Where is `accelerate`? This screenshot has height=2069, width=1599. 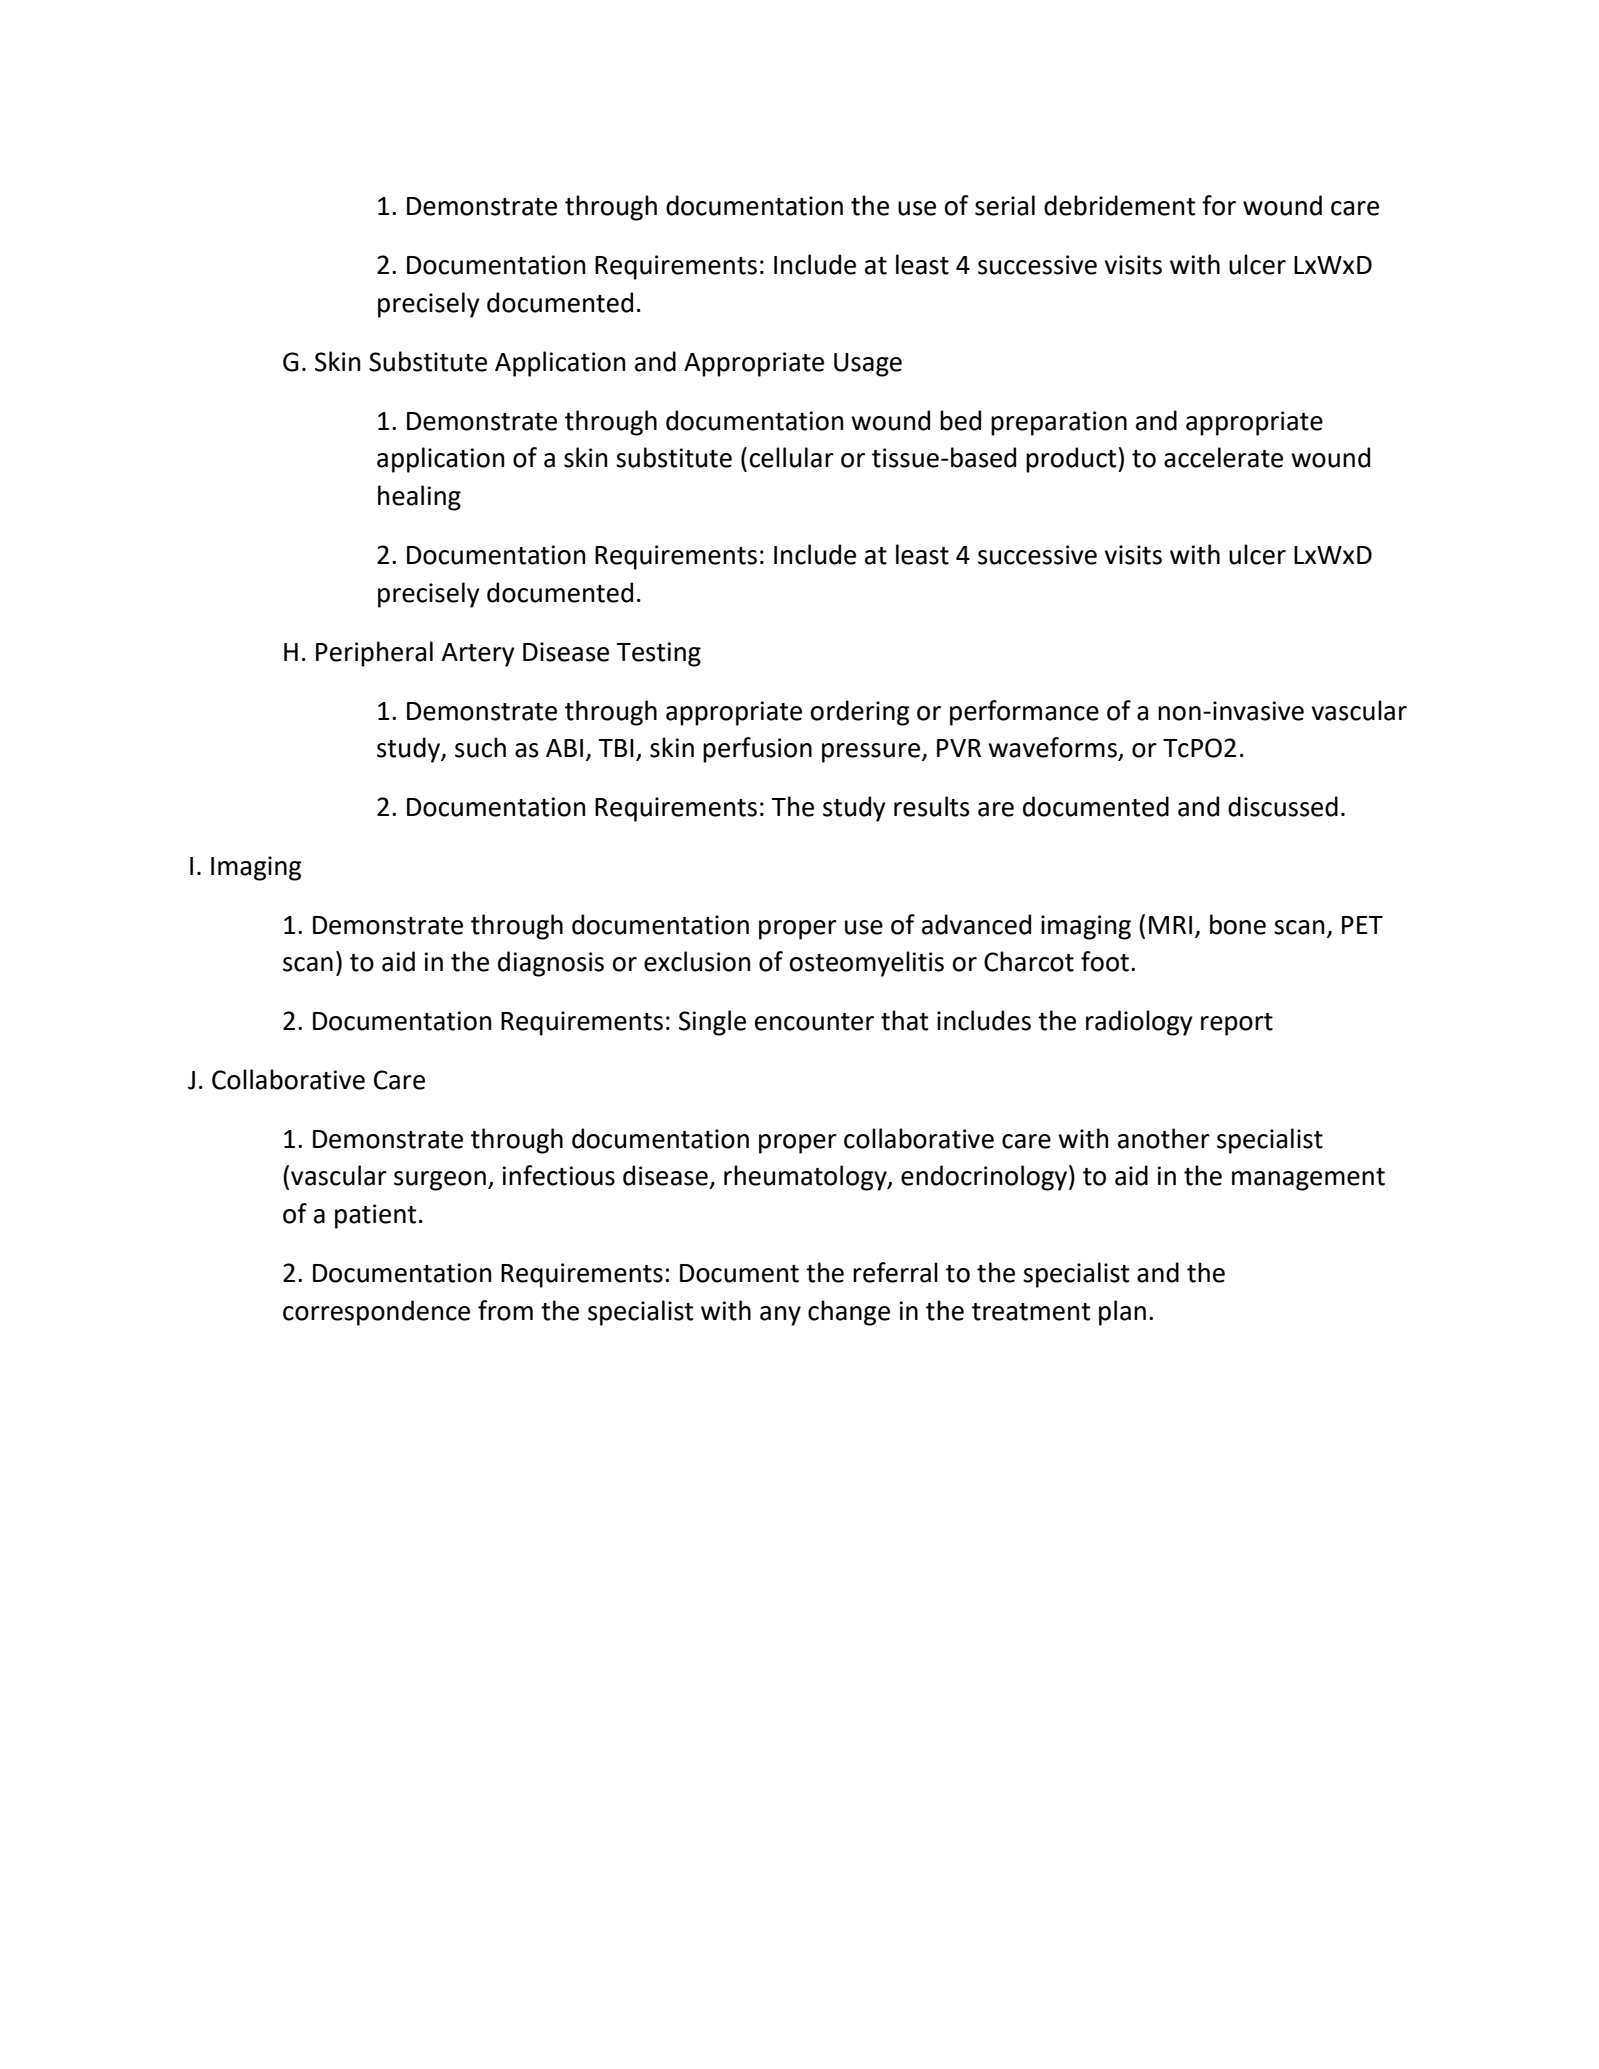
accelerate is located at coordinates (1223, 457).
